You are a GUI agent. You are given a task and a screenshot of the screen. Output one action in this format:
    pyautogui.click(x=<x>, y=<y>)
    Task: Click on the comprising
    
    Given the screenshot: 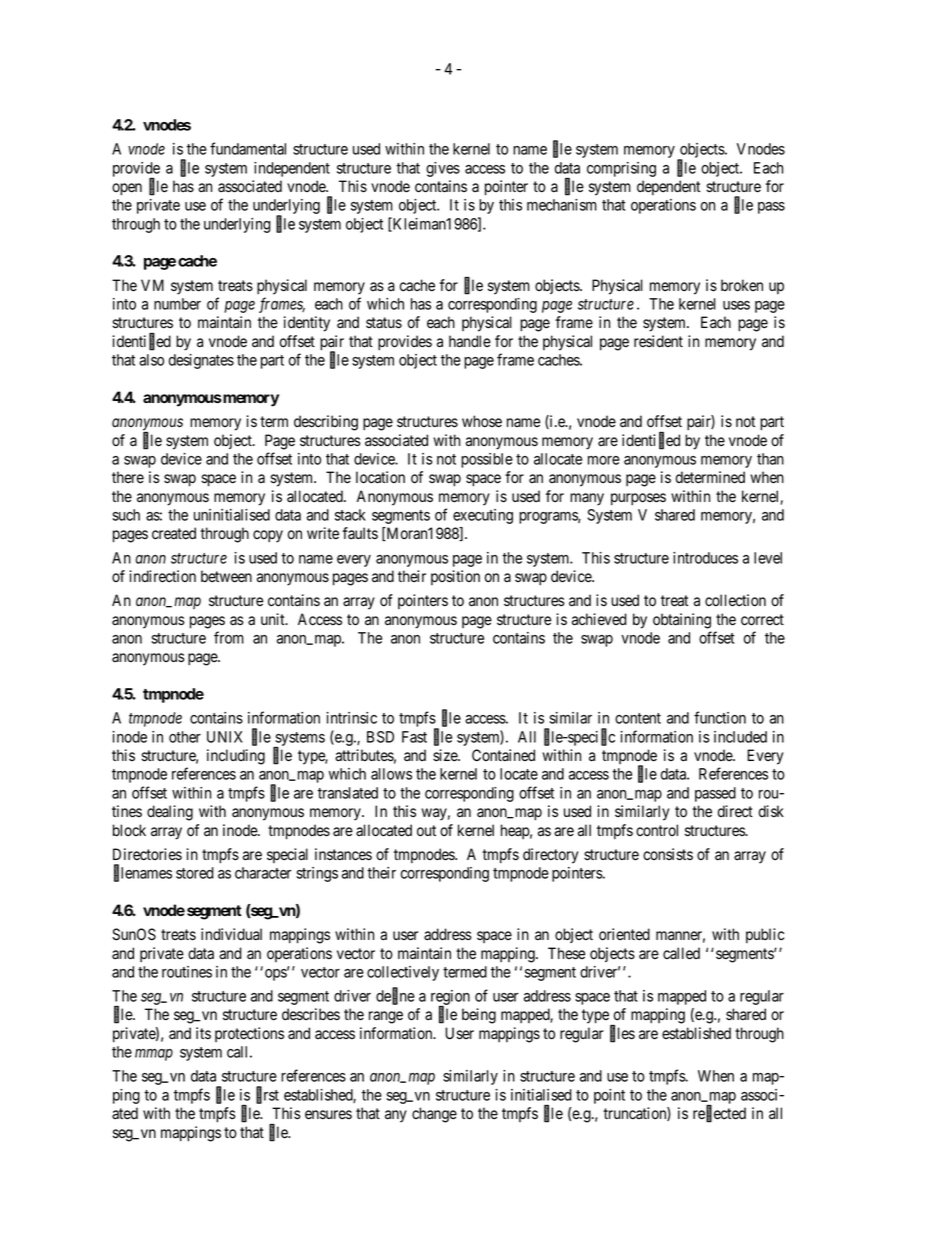 What is the action you would take?
    pyautogui.click(x=621, y=169)
